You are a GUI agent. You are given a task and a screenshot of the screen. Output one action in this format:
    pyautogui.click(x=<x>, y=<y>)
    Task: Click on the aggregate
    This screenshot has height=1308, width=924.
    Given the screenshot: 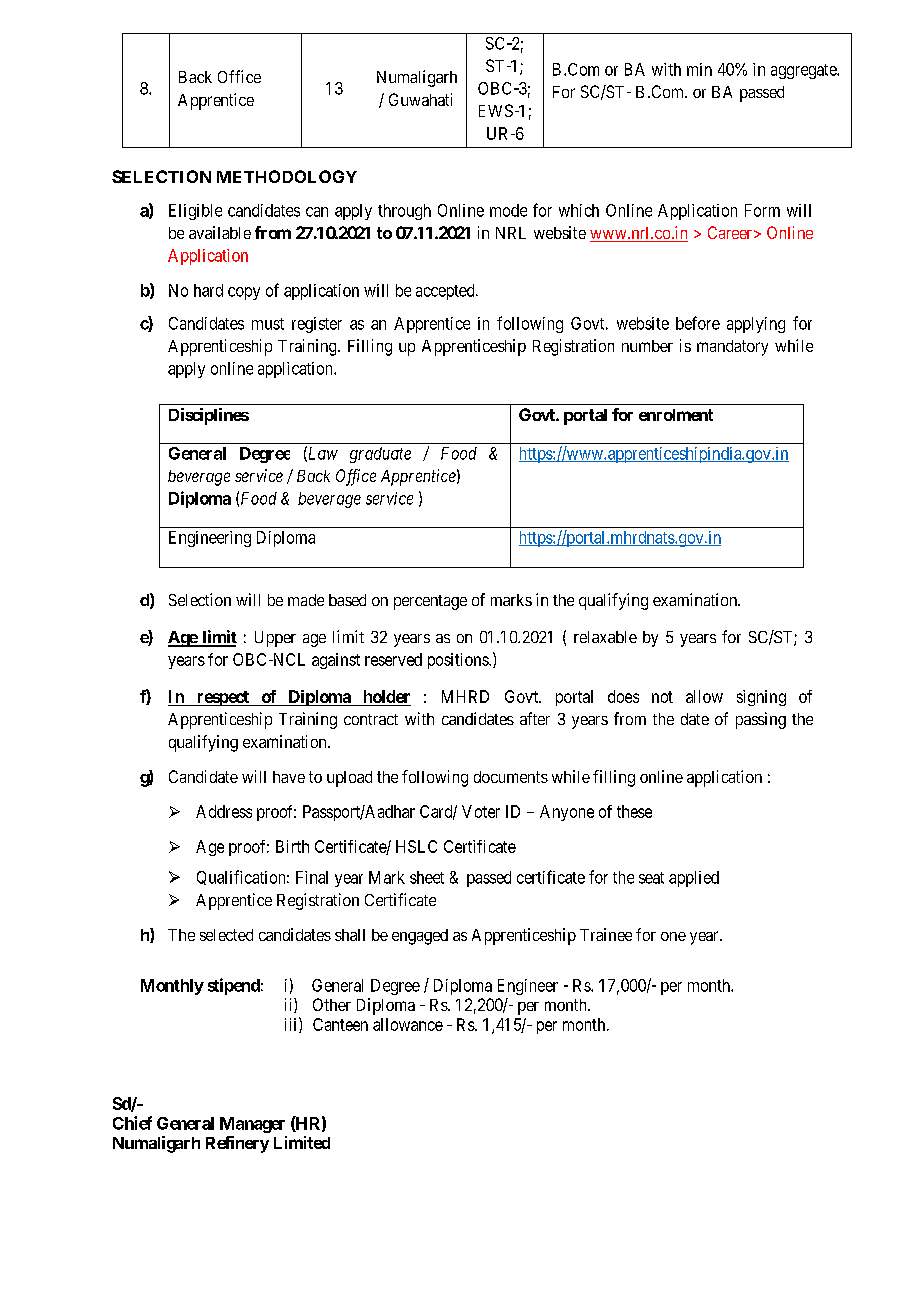 What is the action you would take?
    pyautogui.click(x=804, y=71)
